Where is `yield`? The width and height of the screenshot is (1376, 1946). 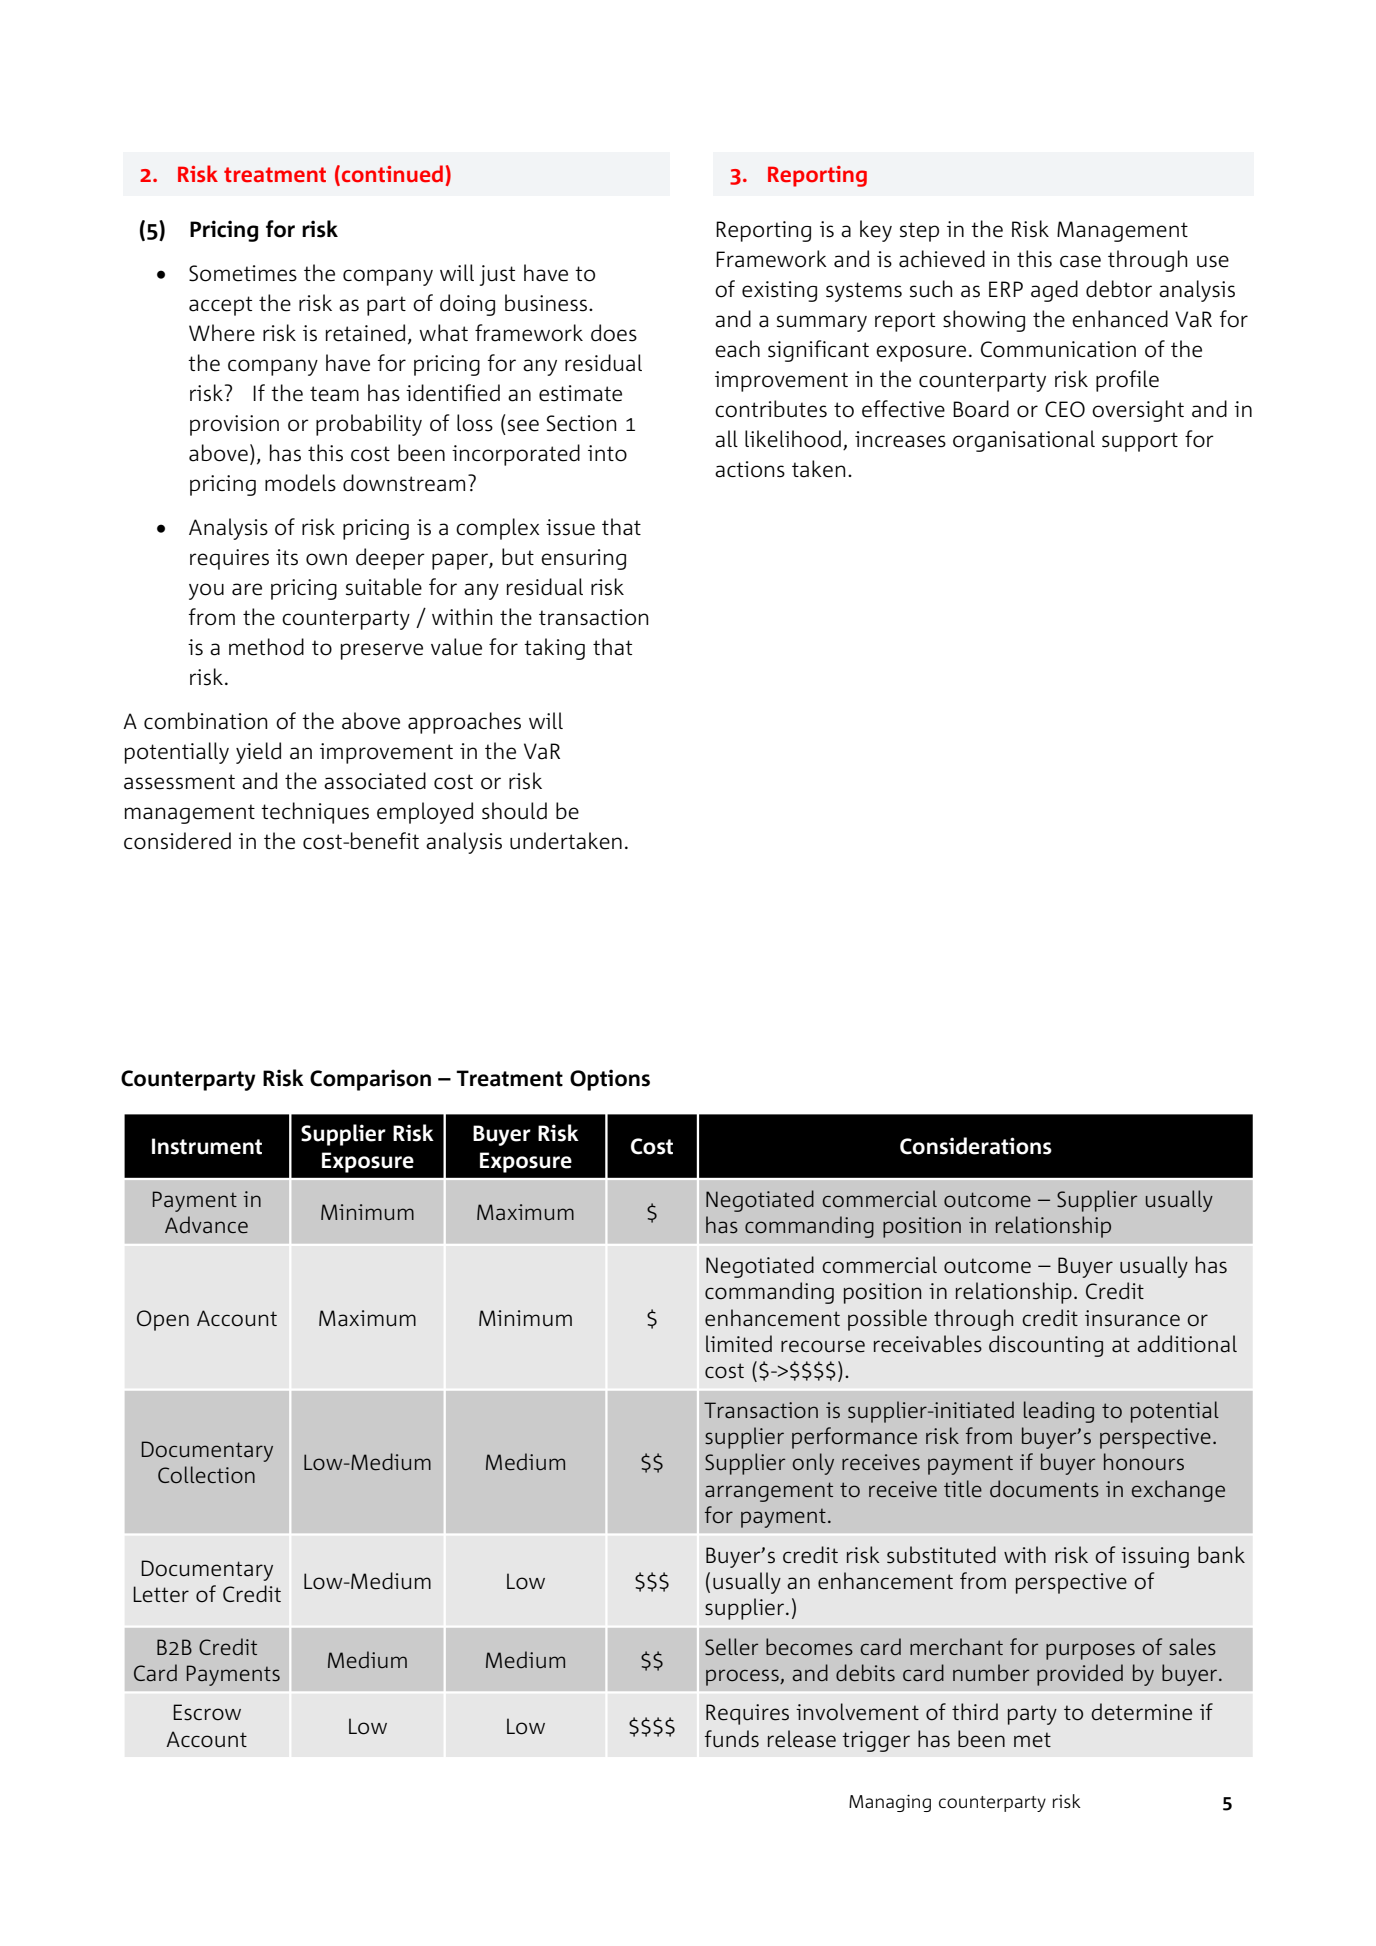
yield is located at coordinates (258, 753).
